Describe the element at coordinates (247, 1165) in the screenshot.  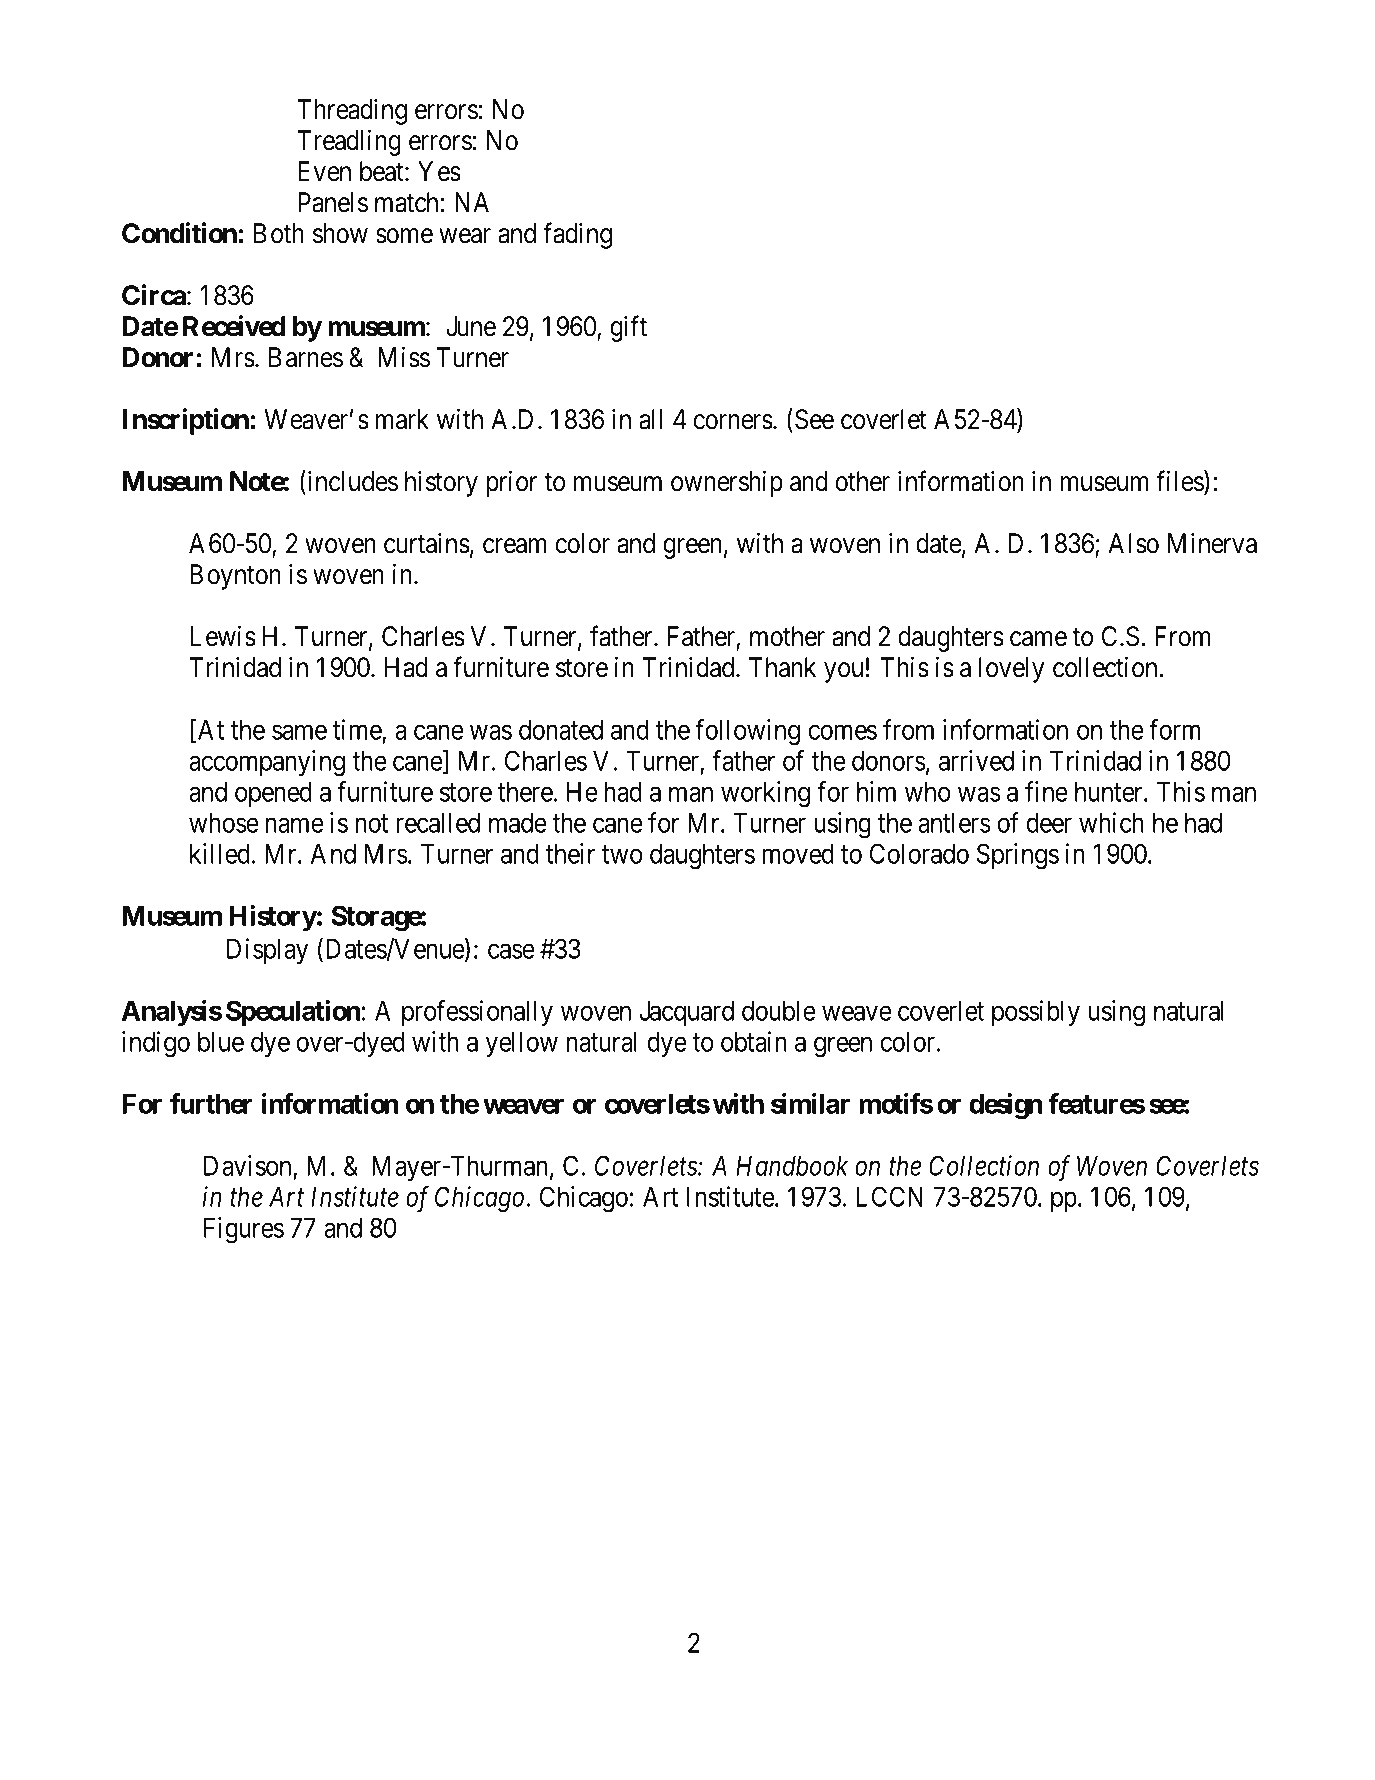
I see `Davison` at that location.
